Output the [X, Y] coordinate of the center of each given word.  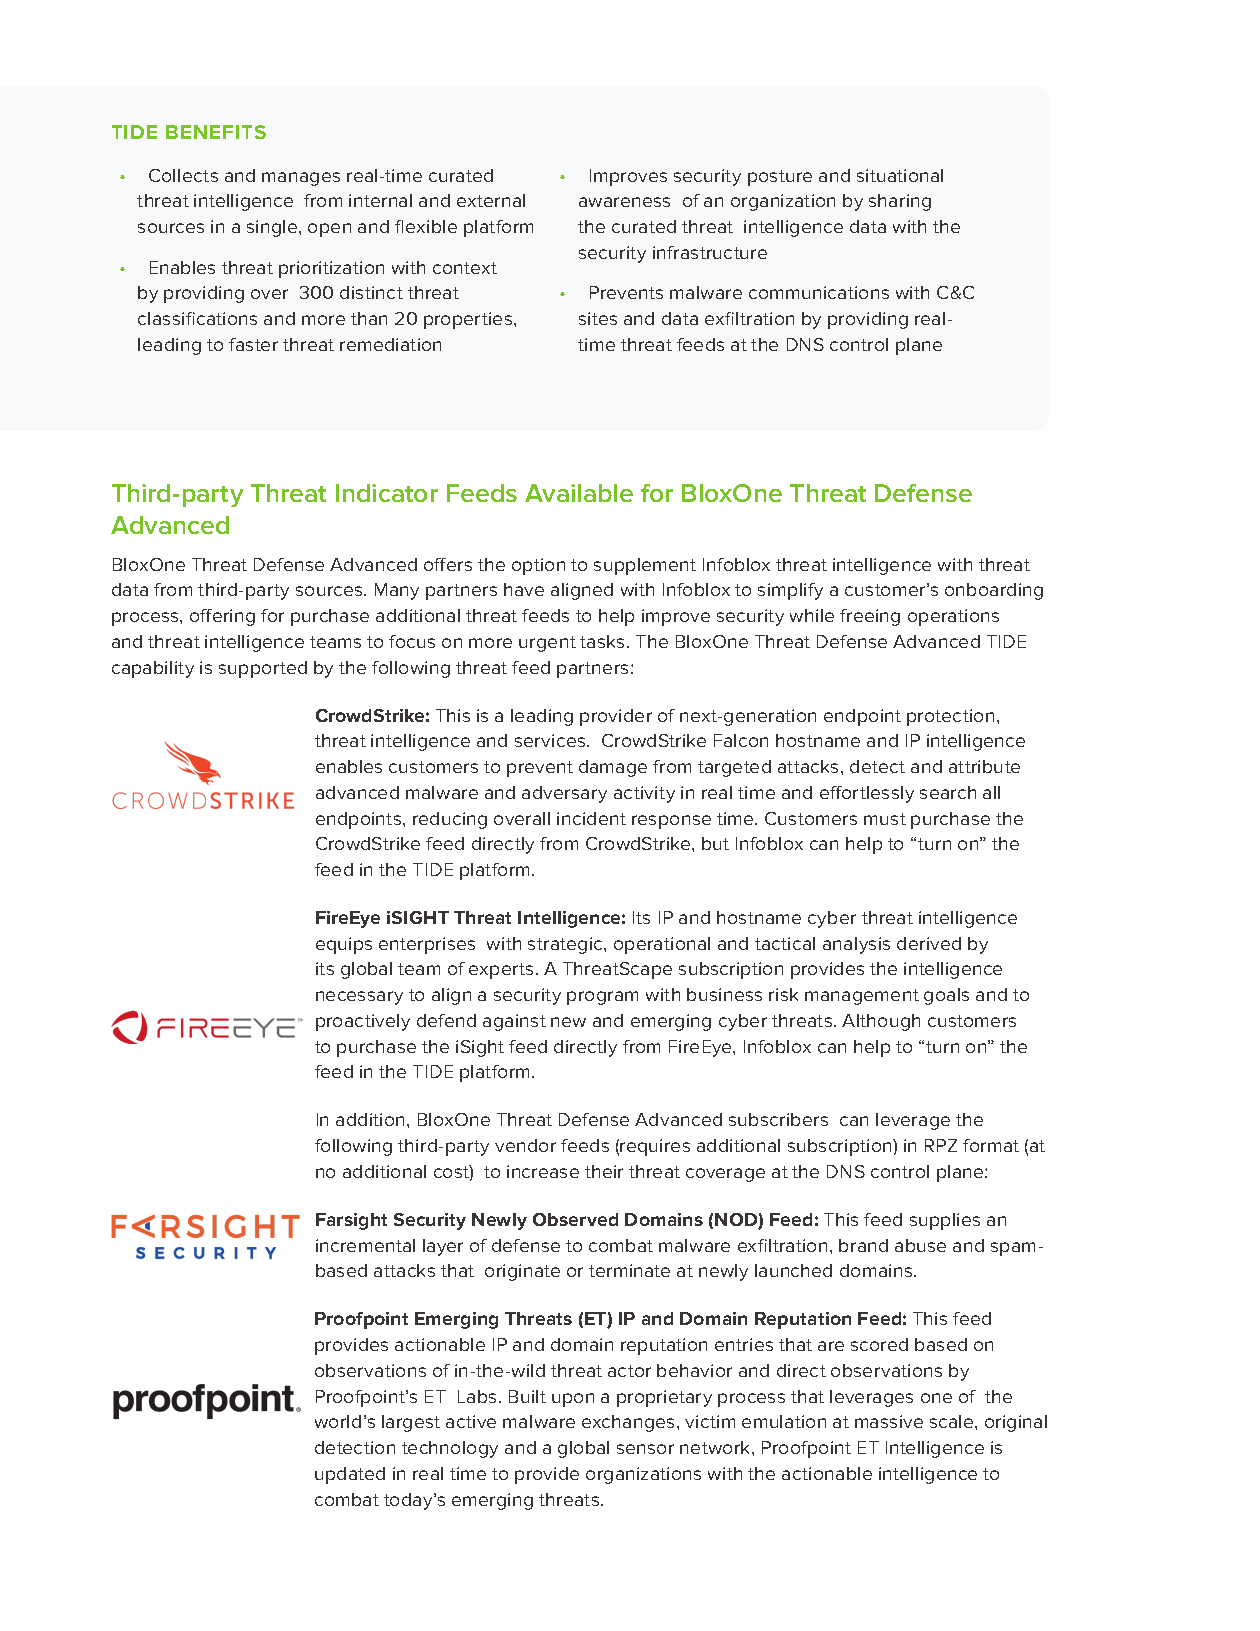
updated [350, 1475]
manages [301, 179]
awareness [624, 202]
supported [263, 669]
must [885, 819]
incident [591, 818]
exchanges [628, 1423]
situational [900, 175]
